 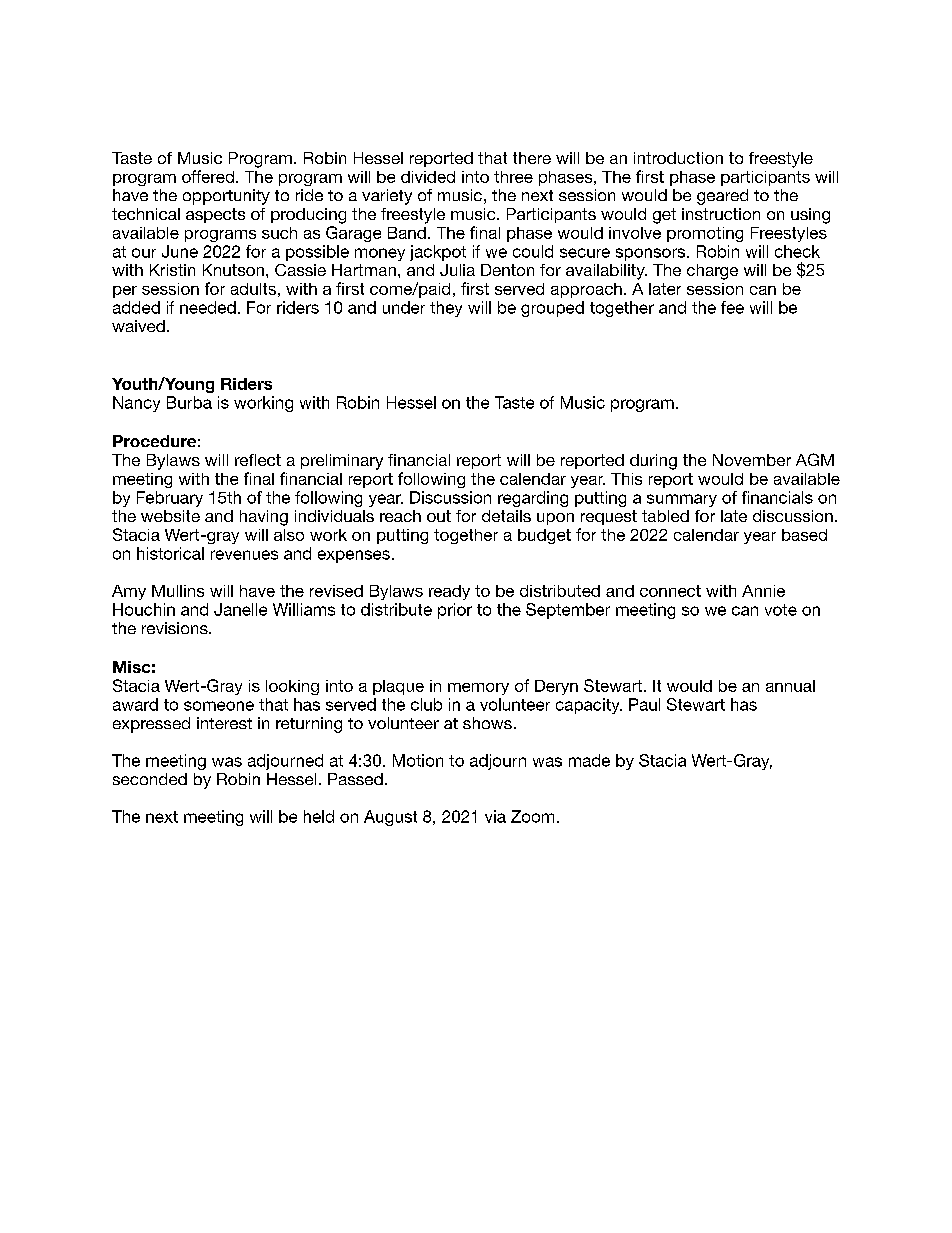 I want to click on opportunity, so click(x=226, y=197).
